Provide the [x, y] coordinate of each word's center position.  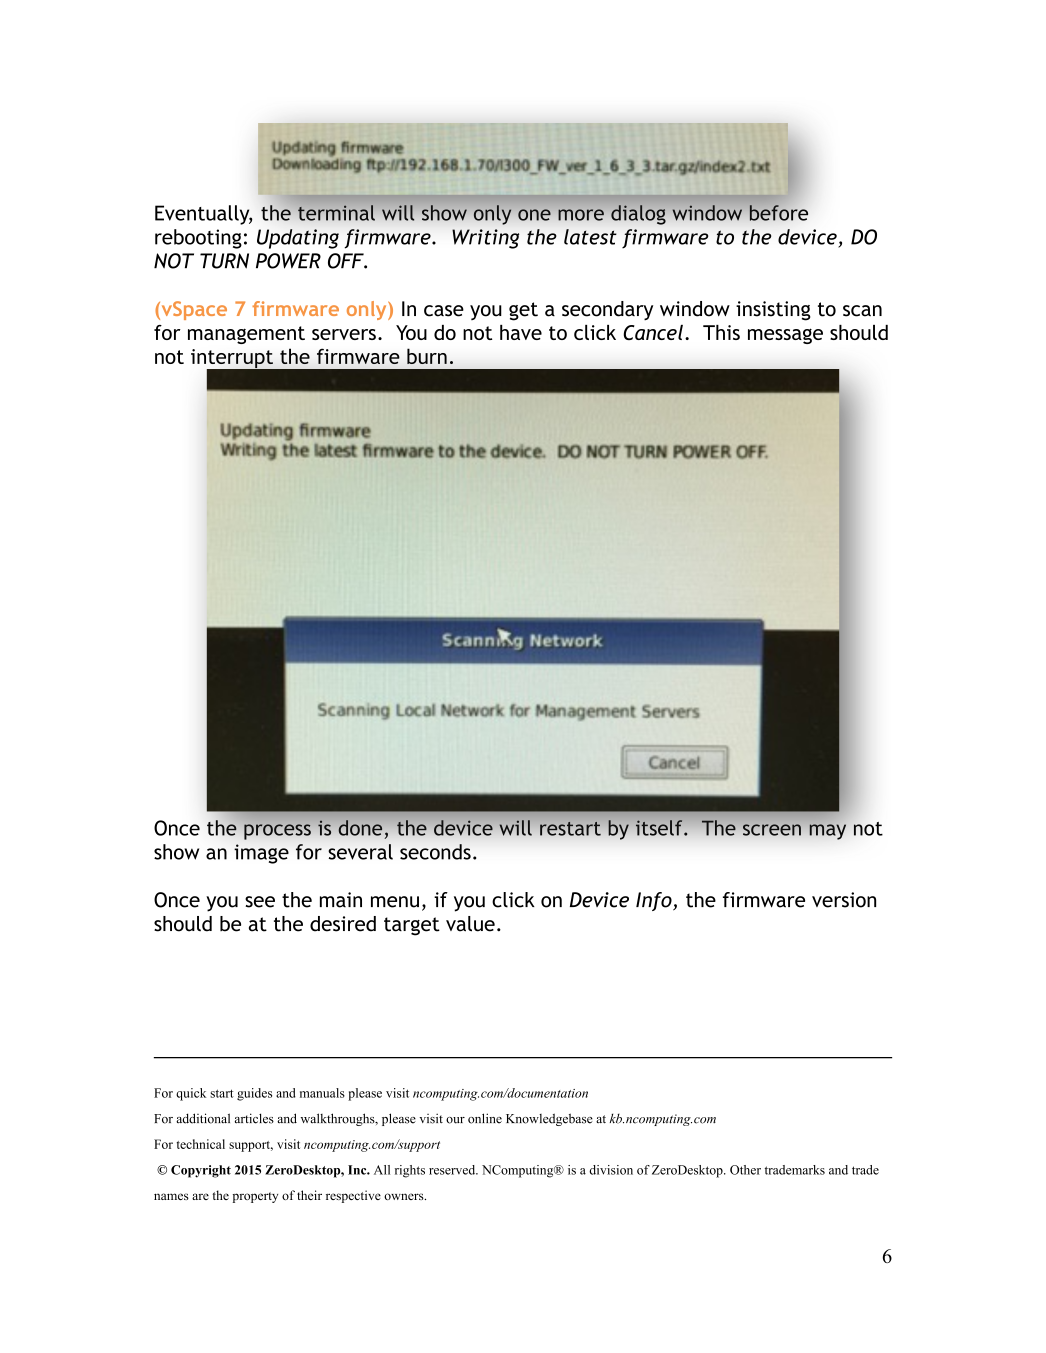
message [785, 336]
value [470, 924]
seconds [435, 852]
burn [427, 356]
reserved [453, 1170]
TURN [224, 261]
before [777, 212]
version [844, 900]
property [255, 1197]
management [246, 335]
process [277, 832]
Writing [485, 239]
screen [772, 830]
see [260, 902]
